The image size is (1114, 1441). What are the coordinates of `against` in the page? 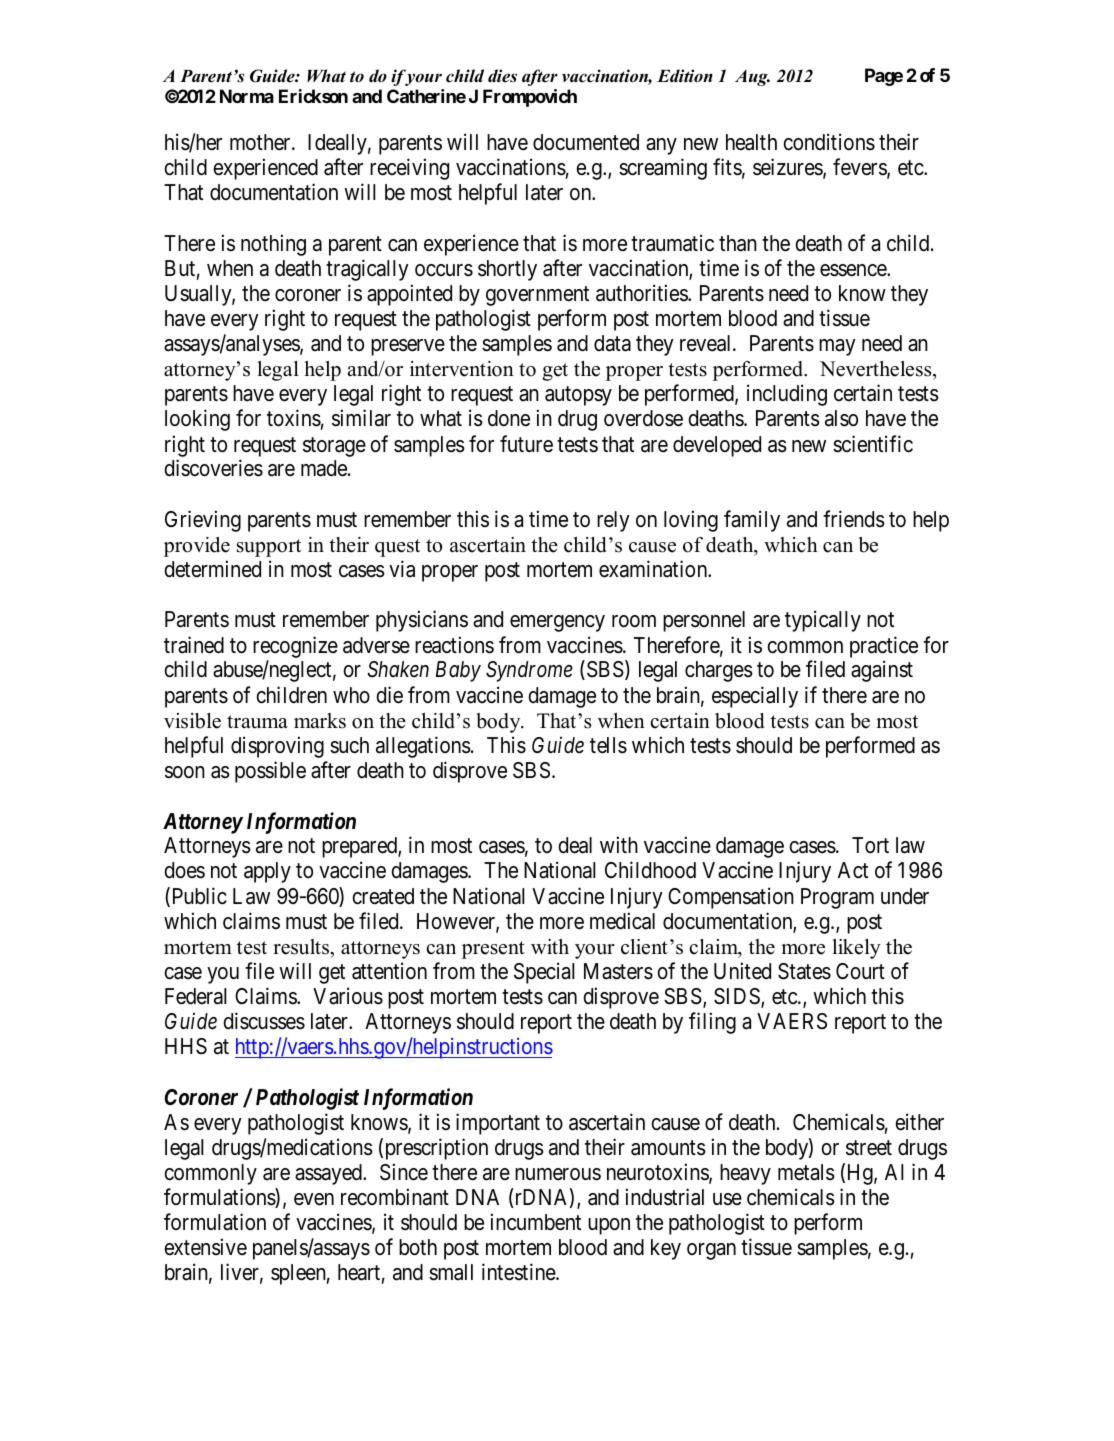 It's located at (882, 671).
